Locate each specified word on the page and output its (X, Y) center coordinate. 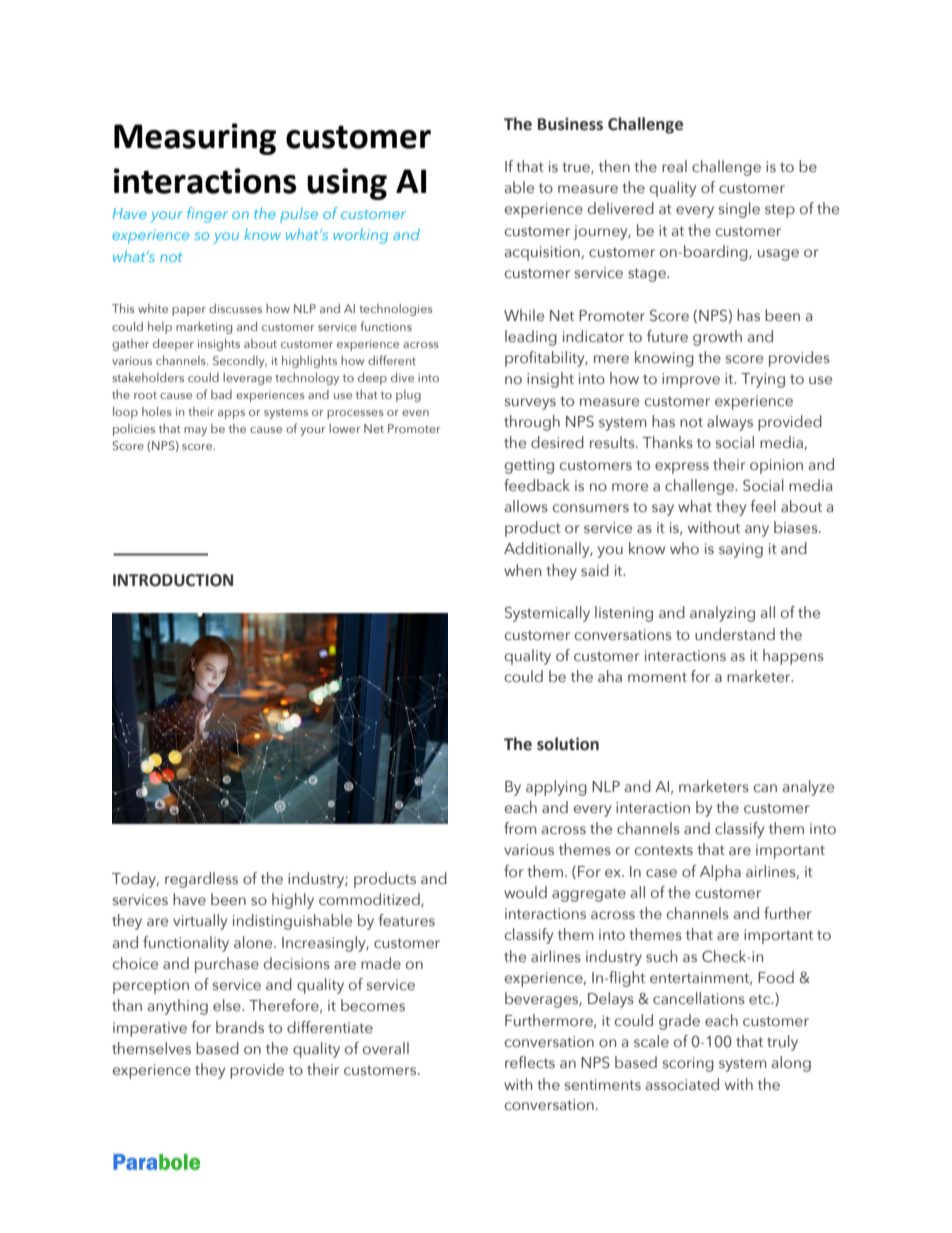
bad (221, 394)
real (674, 166)
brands (240, 1027)
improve (691, 380)
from (520, 828)
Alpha (720, 873)
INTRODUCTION (173, 580)
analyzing (722, 614)
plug (408, 396)
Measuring (195, 139)
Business (570, 124)
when (522, 570)
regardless (201, 880)
